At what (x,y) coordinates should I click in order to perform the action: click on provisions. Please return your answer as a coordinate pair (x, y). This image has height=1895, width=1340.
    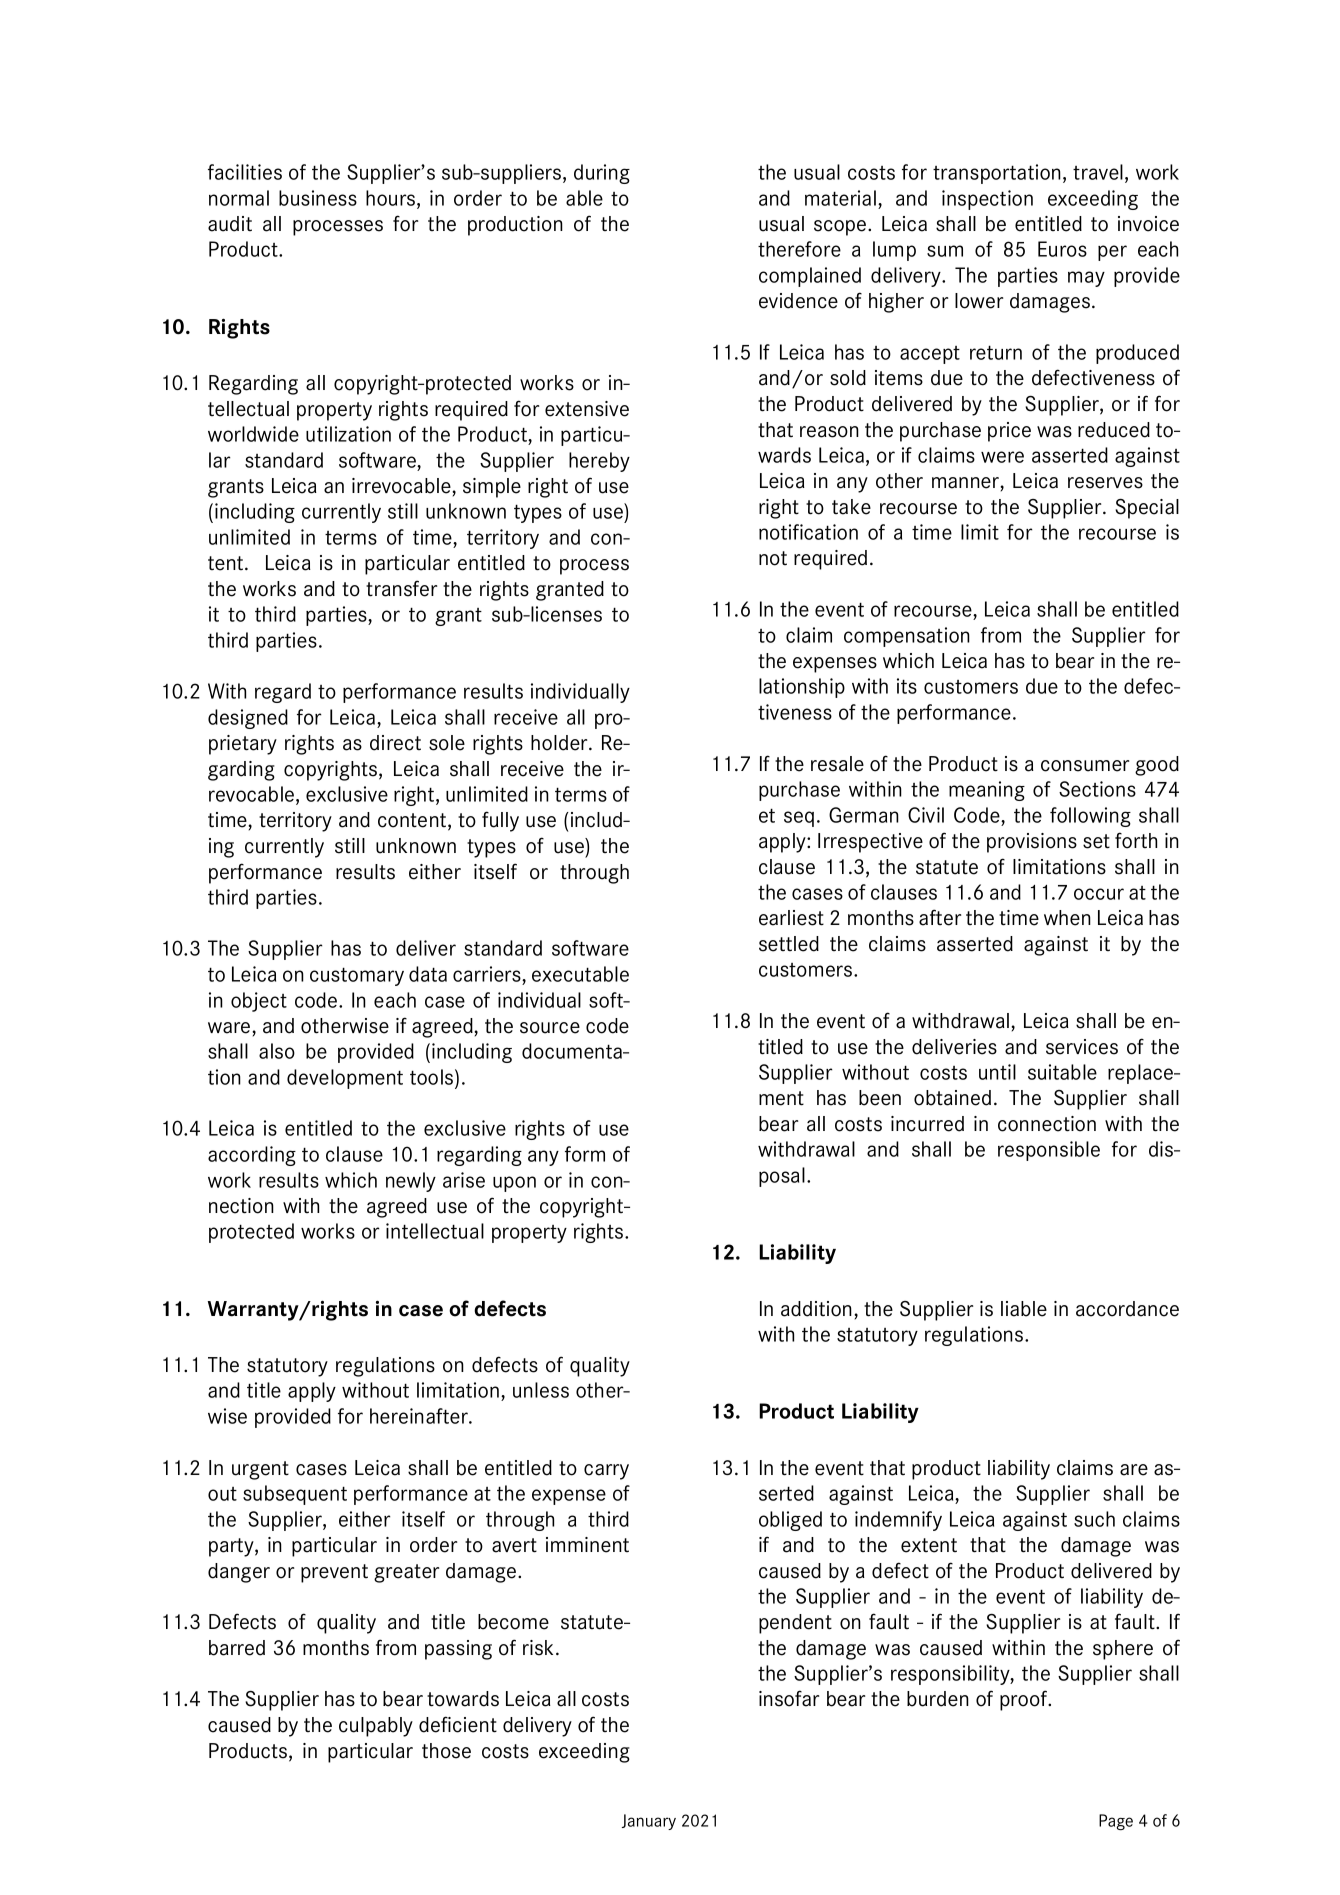
    Looking at the image, I should click on (1032, 843).
